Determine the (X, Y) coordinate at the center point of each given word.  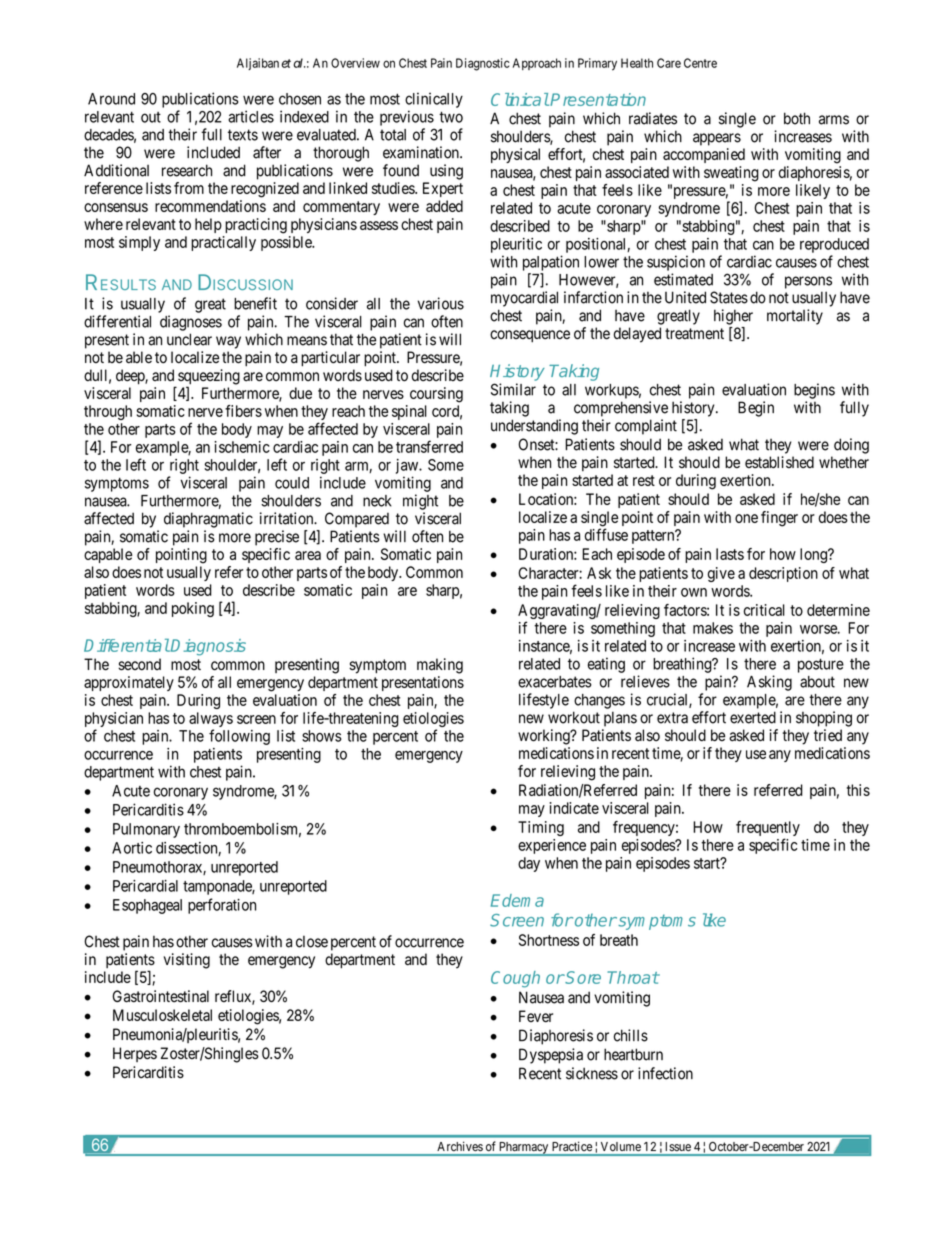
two (451, 117)
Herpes (135, 1054)
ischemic (242, 447)
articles (251, 116)
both (797, 118)
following (239, 737)
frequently (768, 830)
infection (665, 1073)
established (779, 462)
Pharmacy (524, 1149)
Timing (541, 828)
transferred (429, 446)
